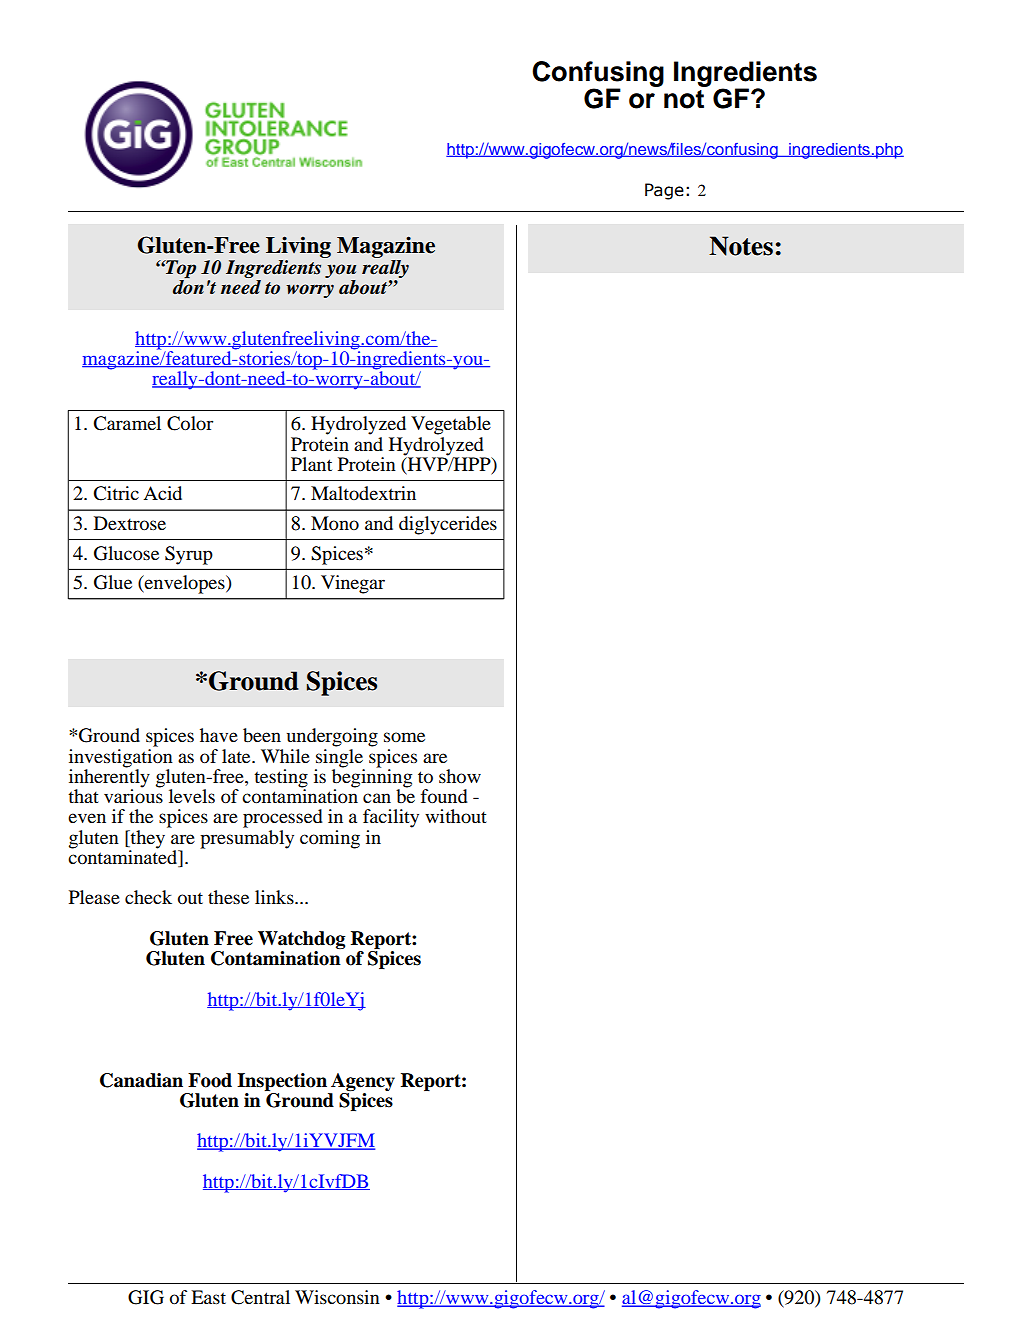 This page has height=1336, width=1032. I want to click on check, so click(148, 897).
